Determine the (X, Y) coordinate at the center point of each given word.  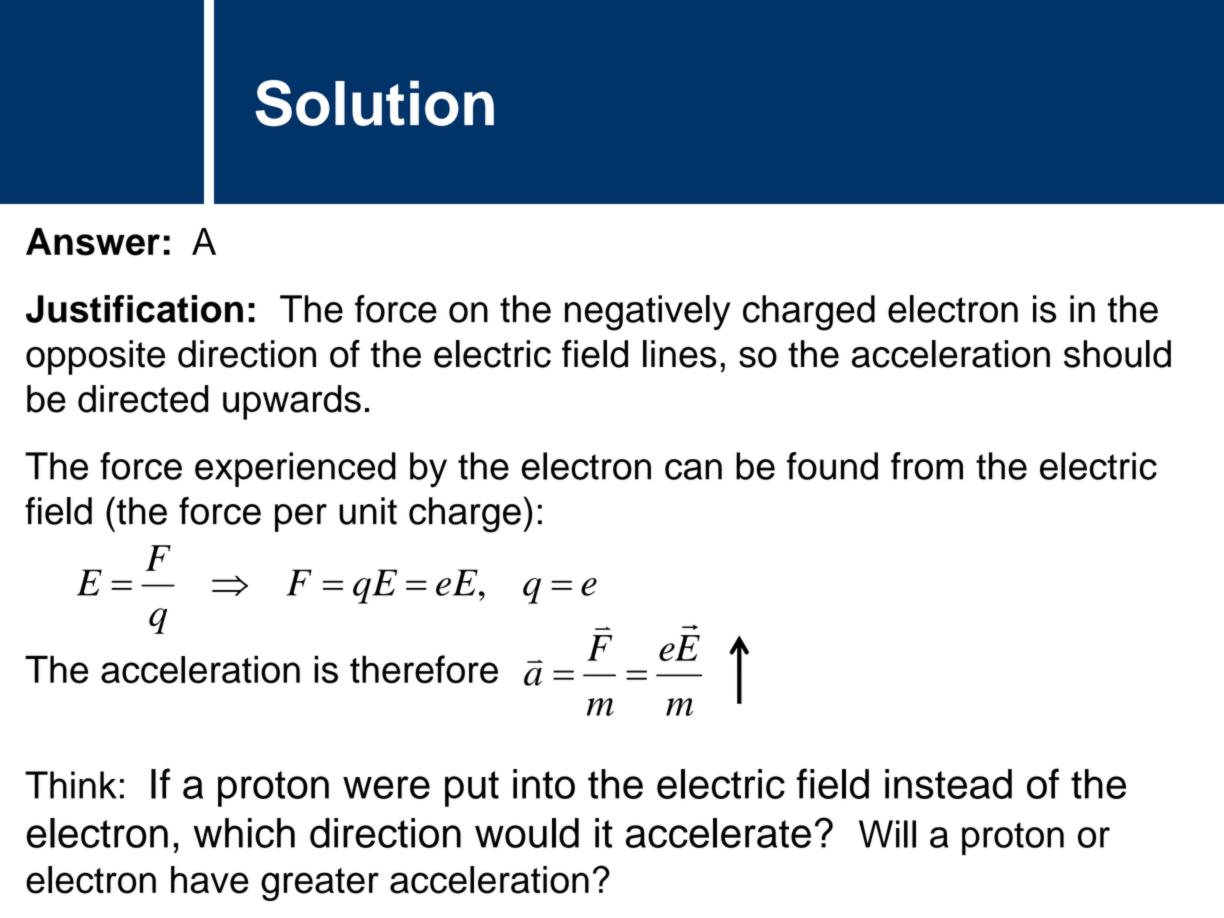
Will (887, 834)
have (210, 880)
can (693, 469)
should (1117, 354)
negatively (647, 313)
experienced (295, 469)
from (927, 466)
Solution (374, 103)
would (527, 833)
